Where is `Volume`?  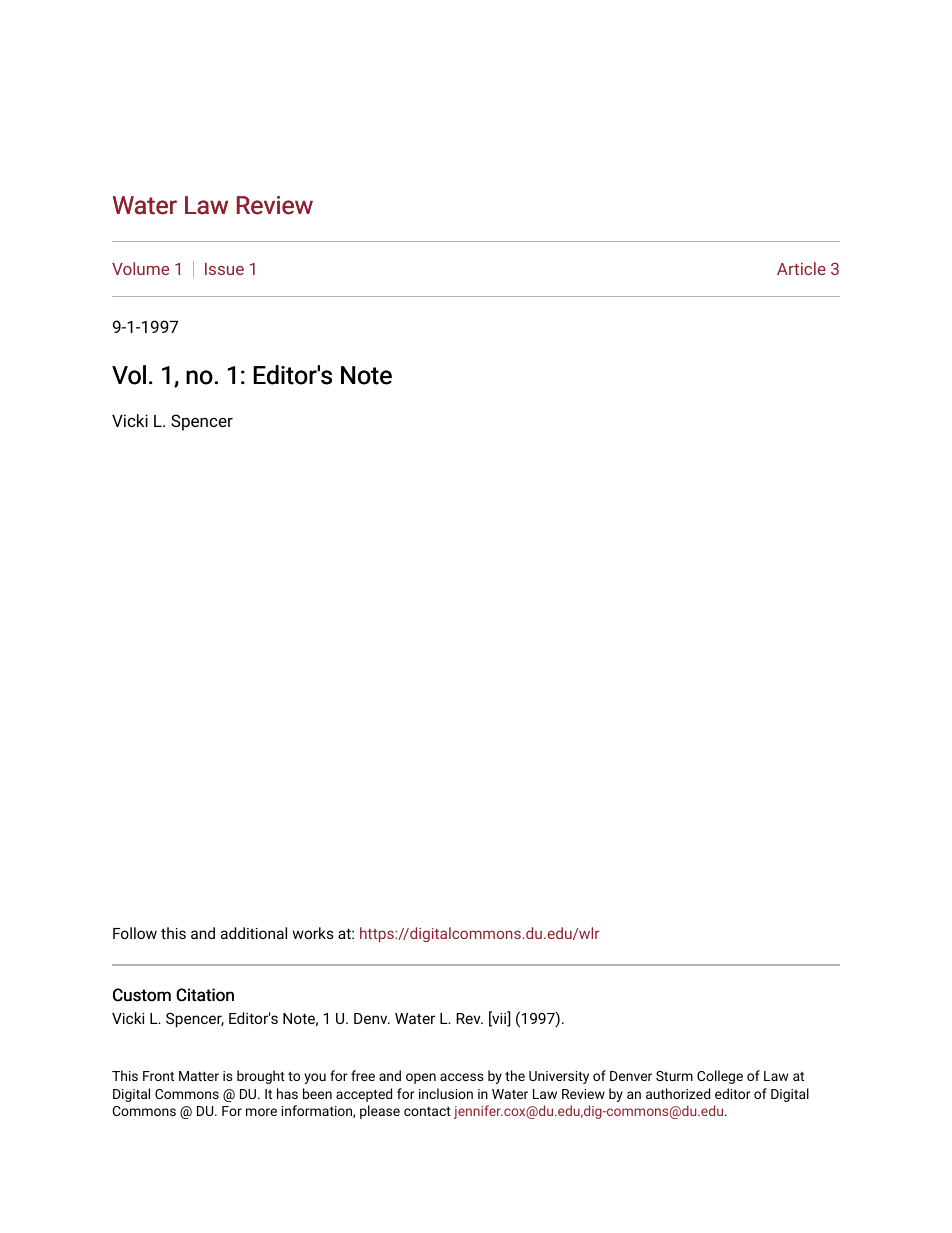
Volume is located at coordinates (140, 268).
